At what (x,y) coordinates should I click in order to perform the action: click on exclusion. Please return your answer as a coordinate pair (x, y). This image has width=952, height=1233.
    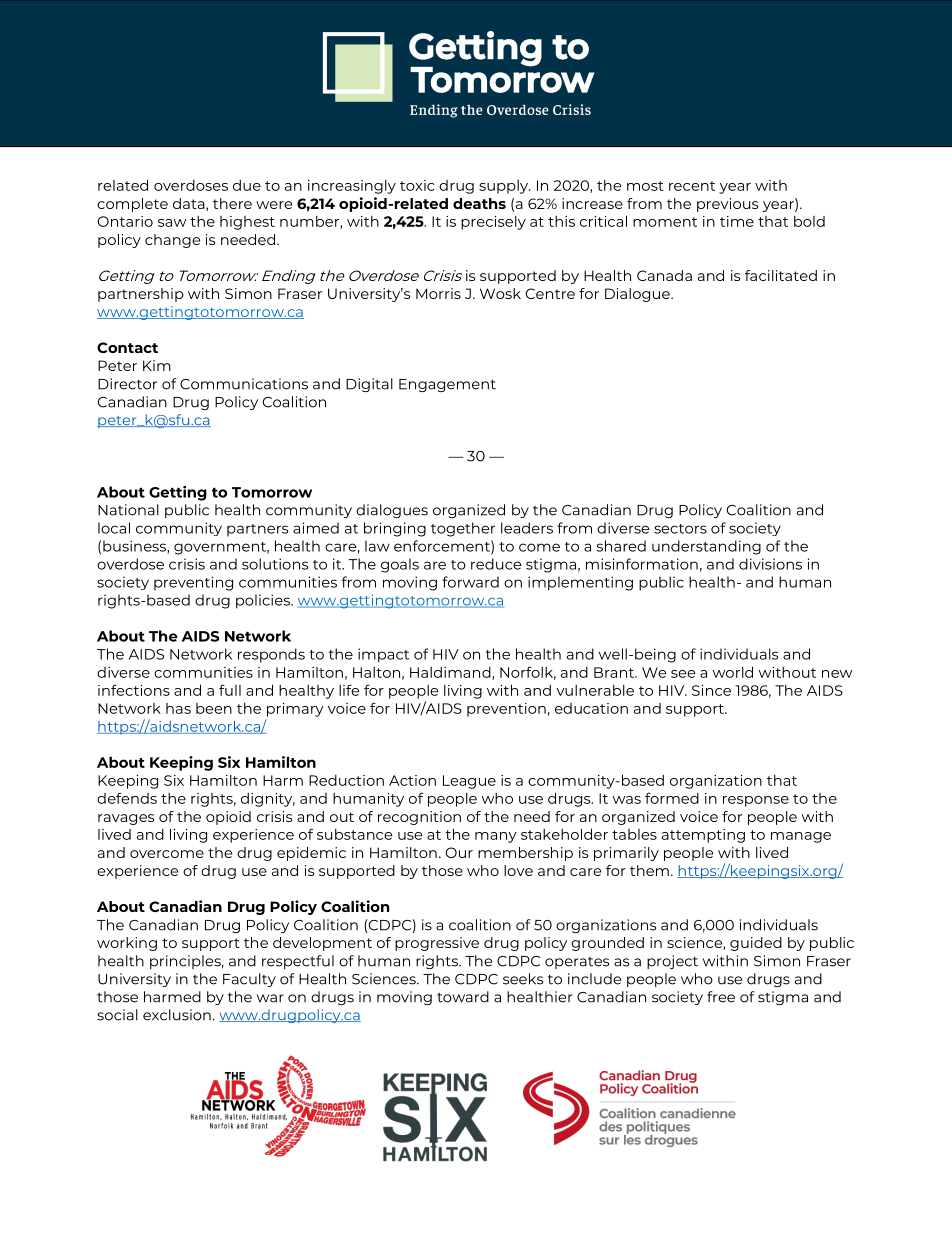
    Looking at the image, I should click on (177, 1015).
